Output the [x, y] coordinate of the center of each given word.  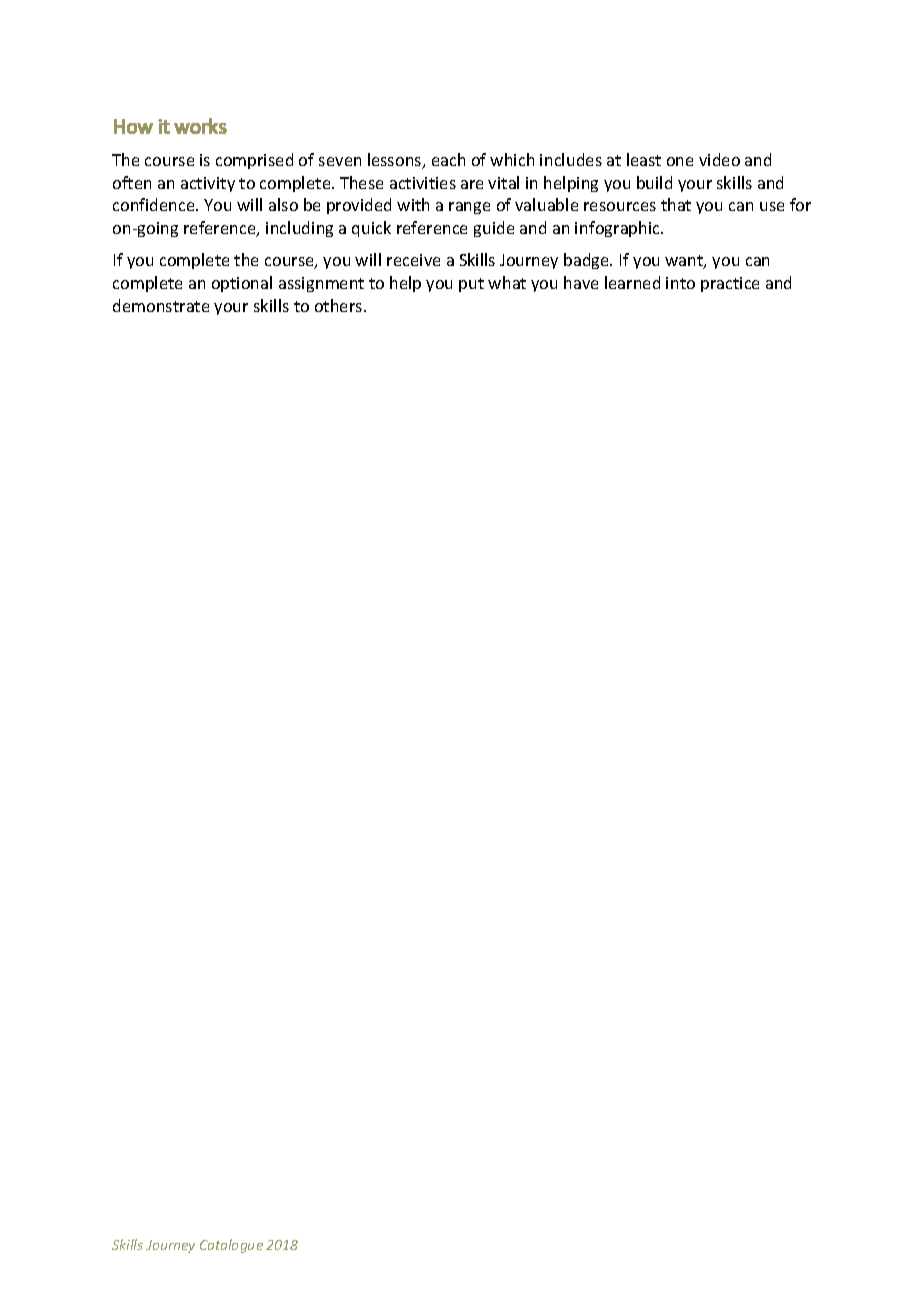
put [471, 285]
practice [730, 284]
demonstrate [161, 305]
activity [208, 184]
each [448, 159]
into [680, 283]
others [340, 305]
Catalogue [231, 1246]
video [719, 159]
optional [242, 284]
